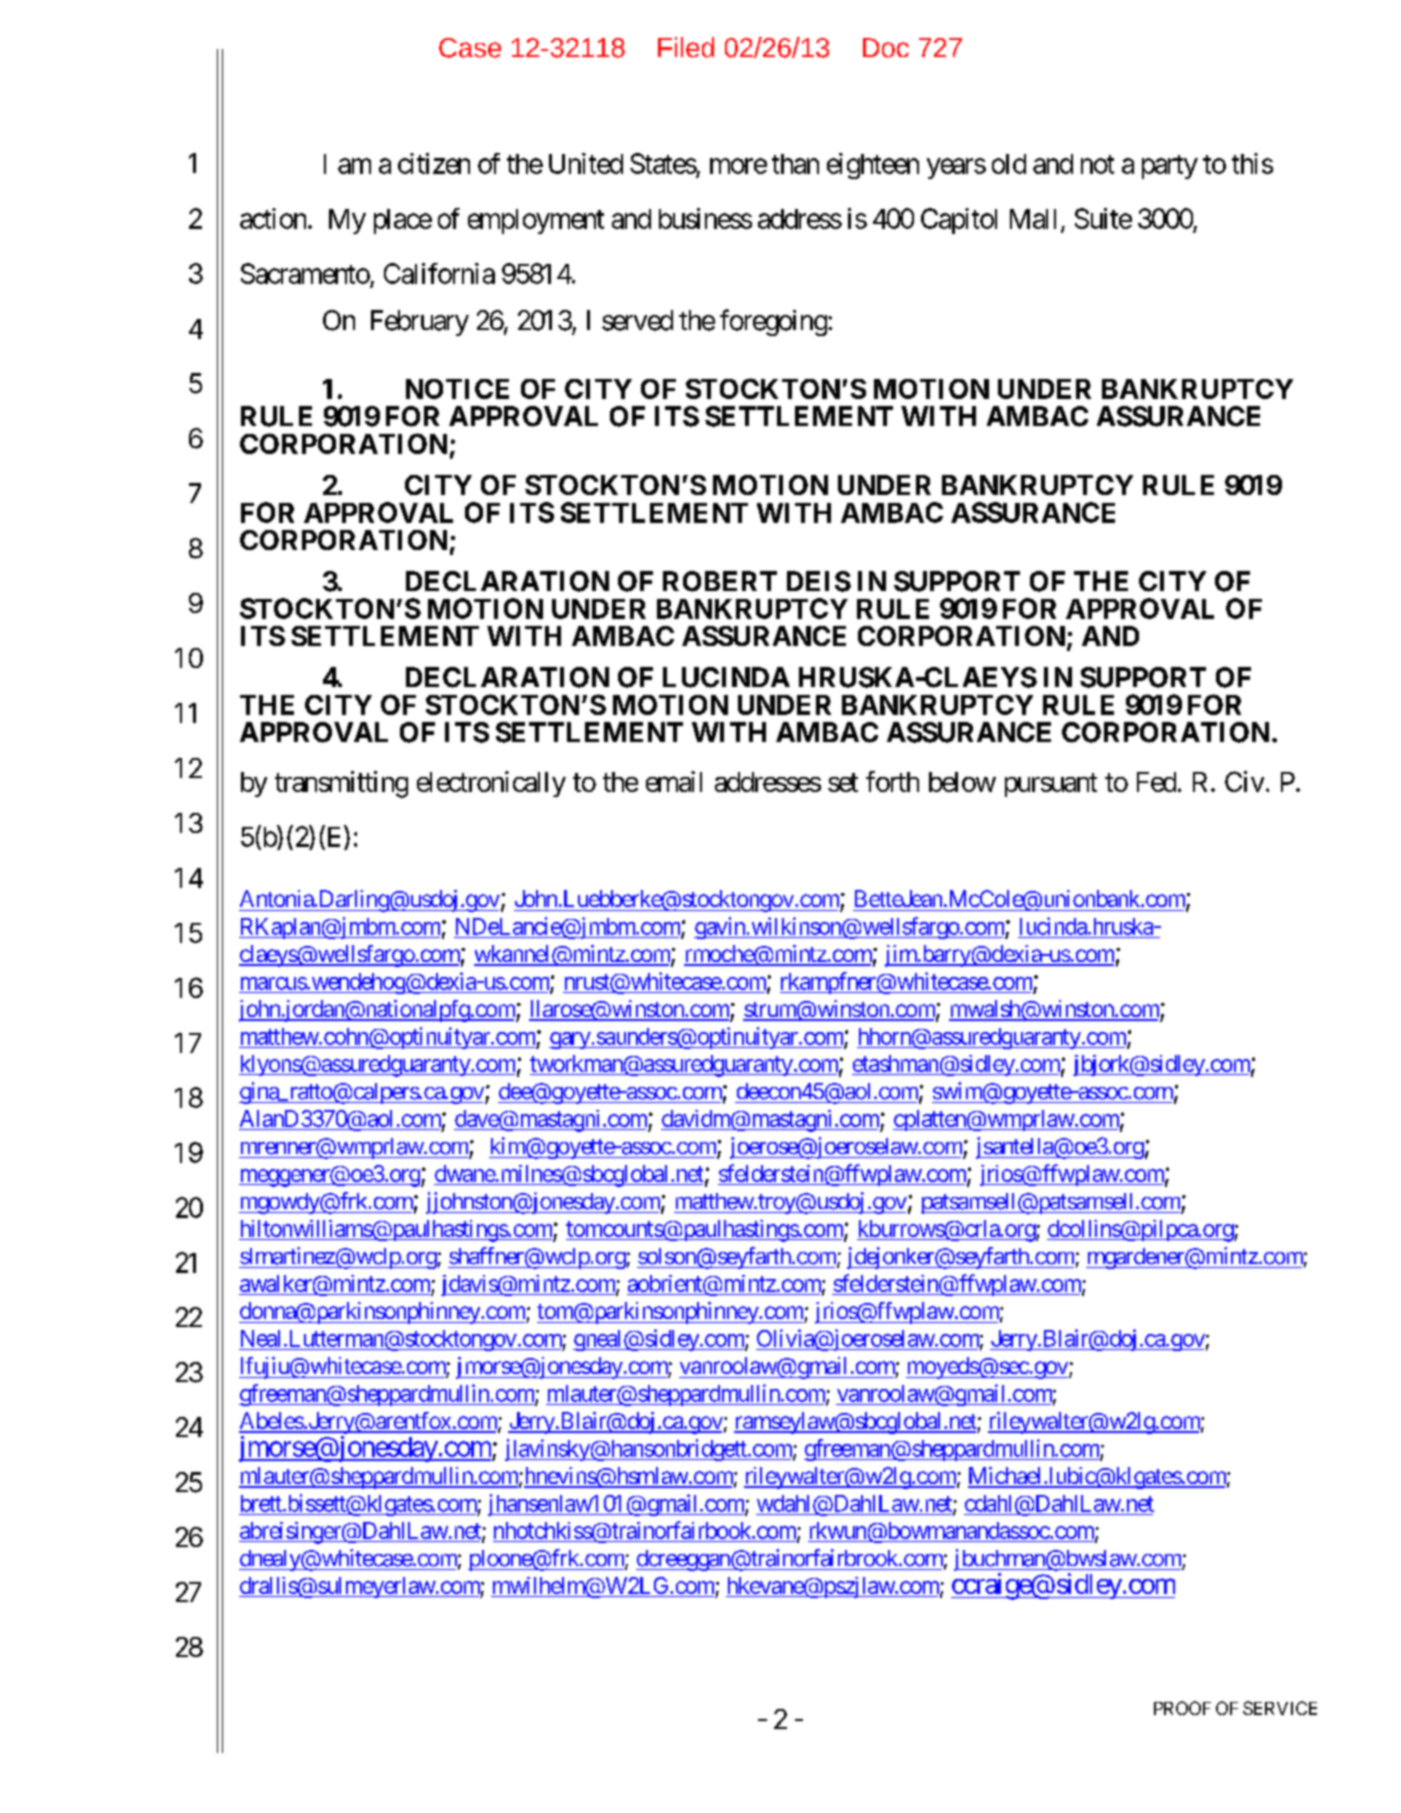 This screenshot has width=1401, height=1813. What do you see at coordinates (674, 781) in the screenshot?
I see `email` at bounding box center [674, 781].
